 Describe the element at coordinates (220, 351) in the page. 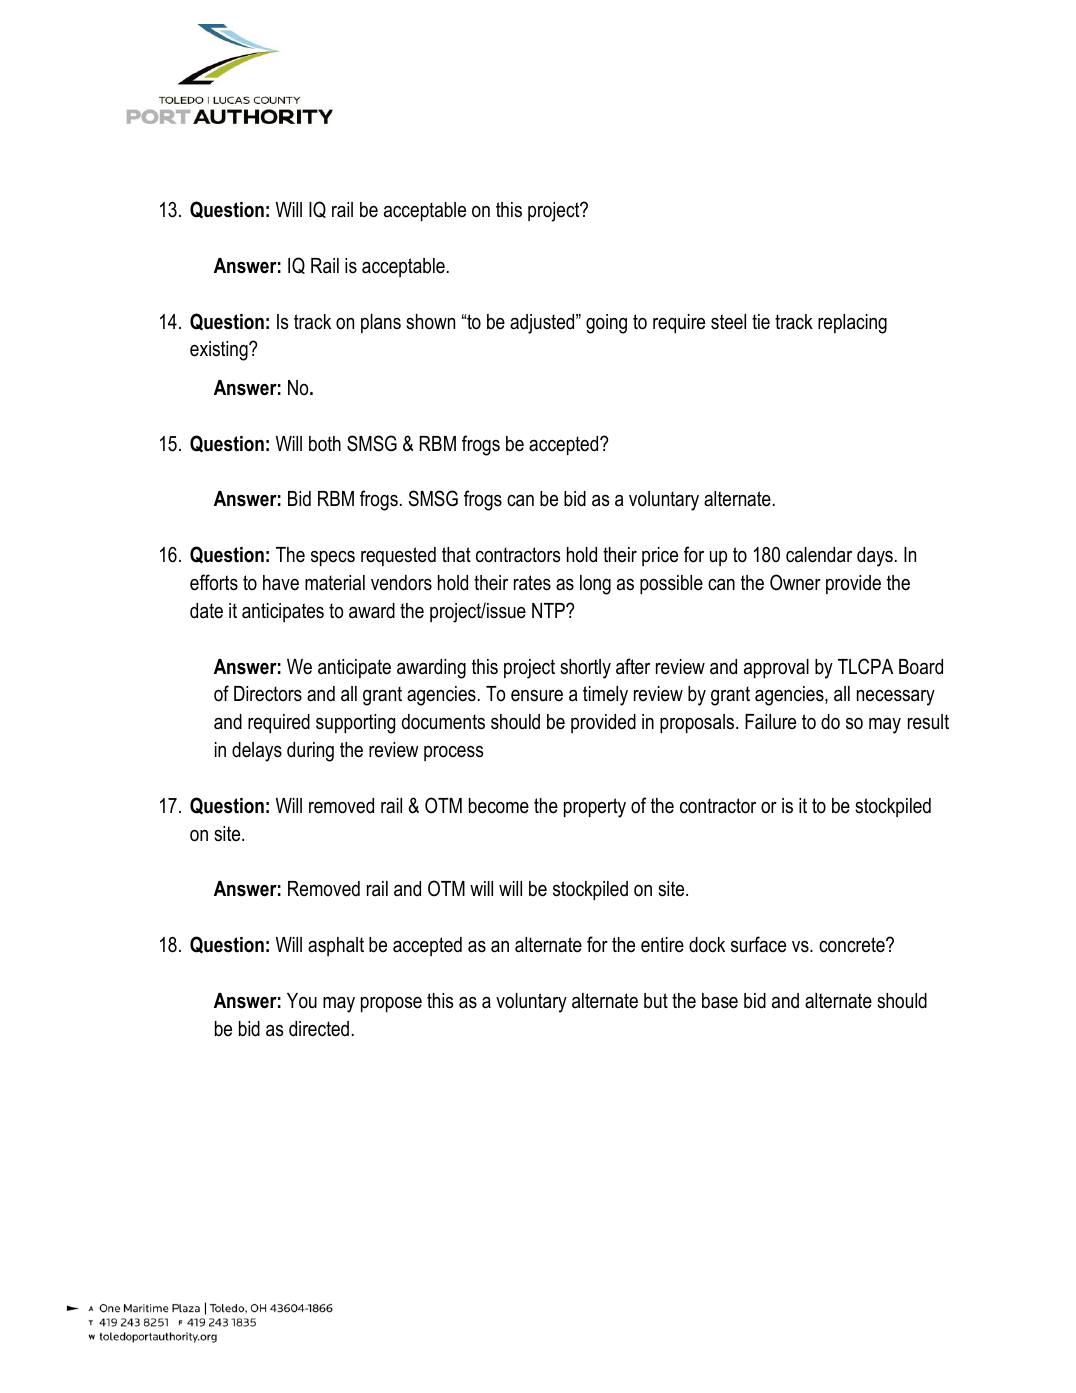

I see `existing` at that location.
